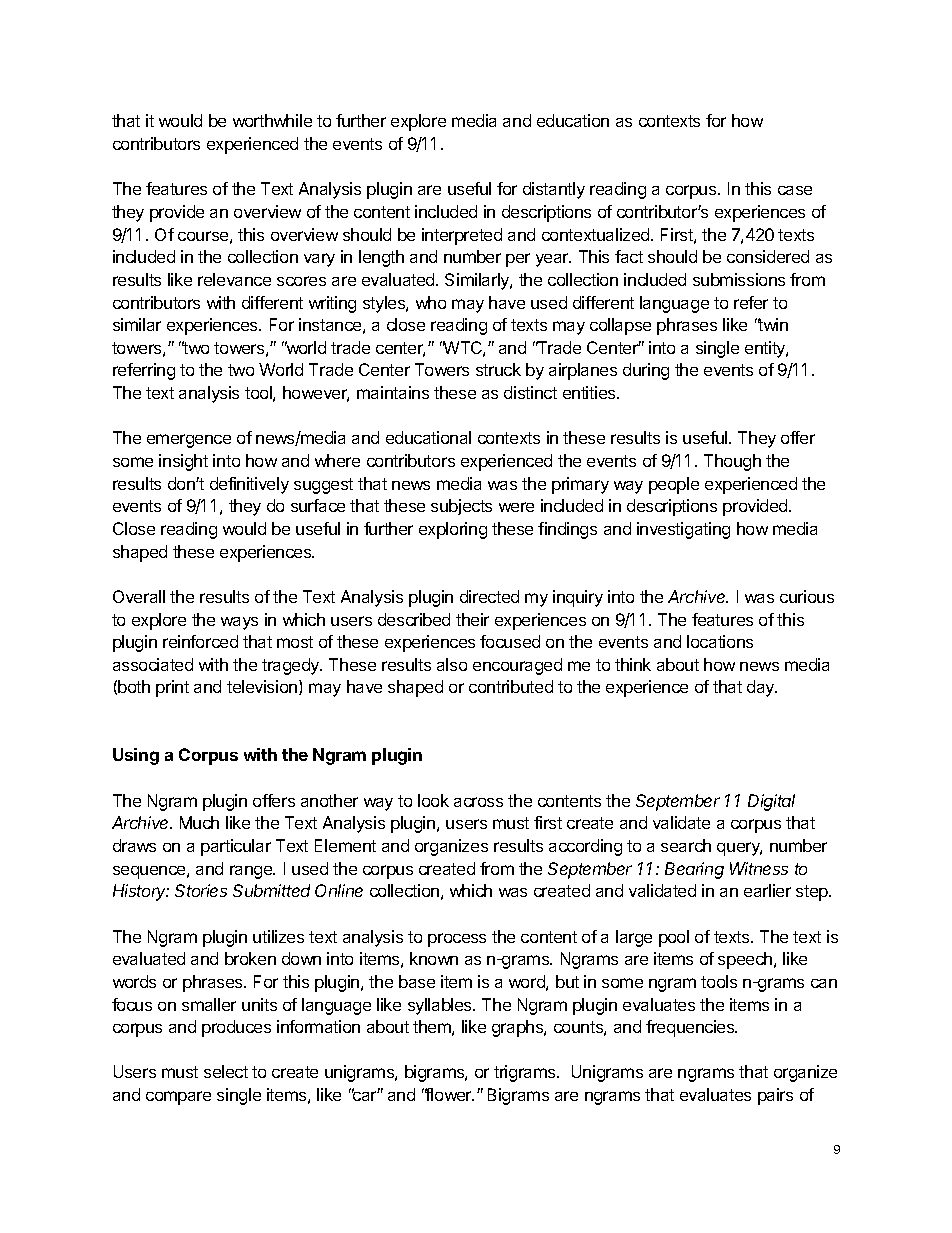 Image resolution: width=952 pixels, height=1233 pixels. I want to click on distantly, so click(554, 190).
